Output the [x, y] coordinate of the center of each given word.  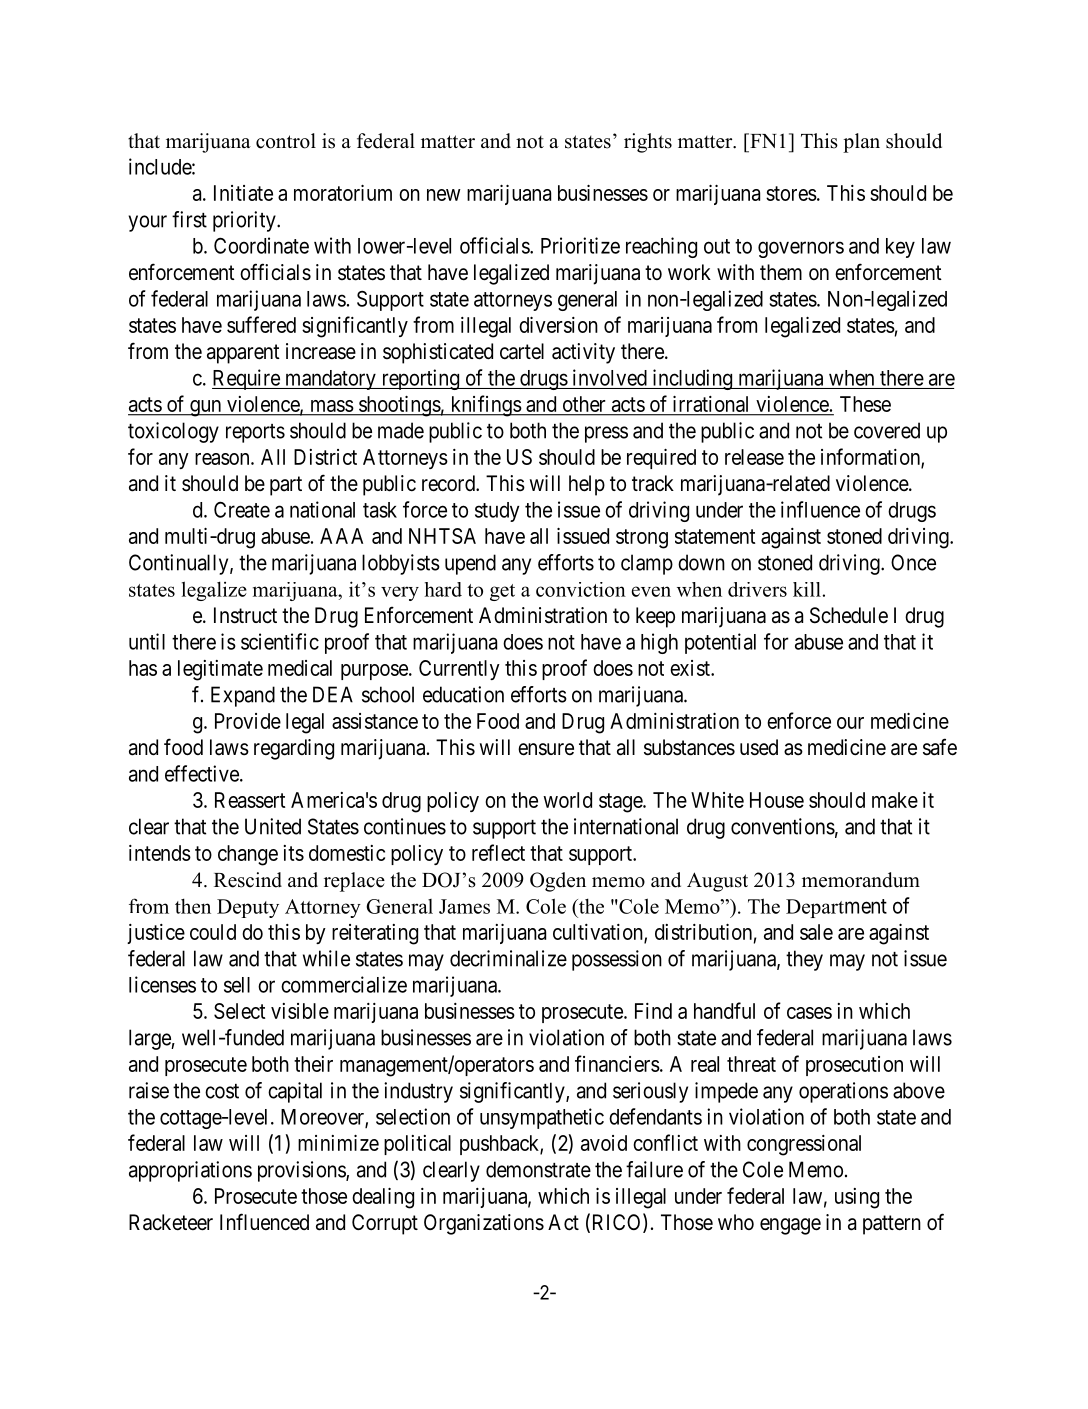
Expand [243, 696]
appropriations [190, 1171]
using [857, 1198]
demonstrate [538, 1169]
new [444, 195]
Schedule [849, 615]
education [463, 694]
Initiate [243, 193]
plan [861, 143]
